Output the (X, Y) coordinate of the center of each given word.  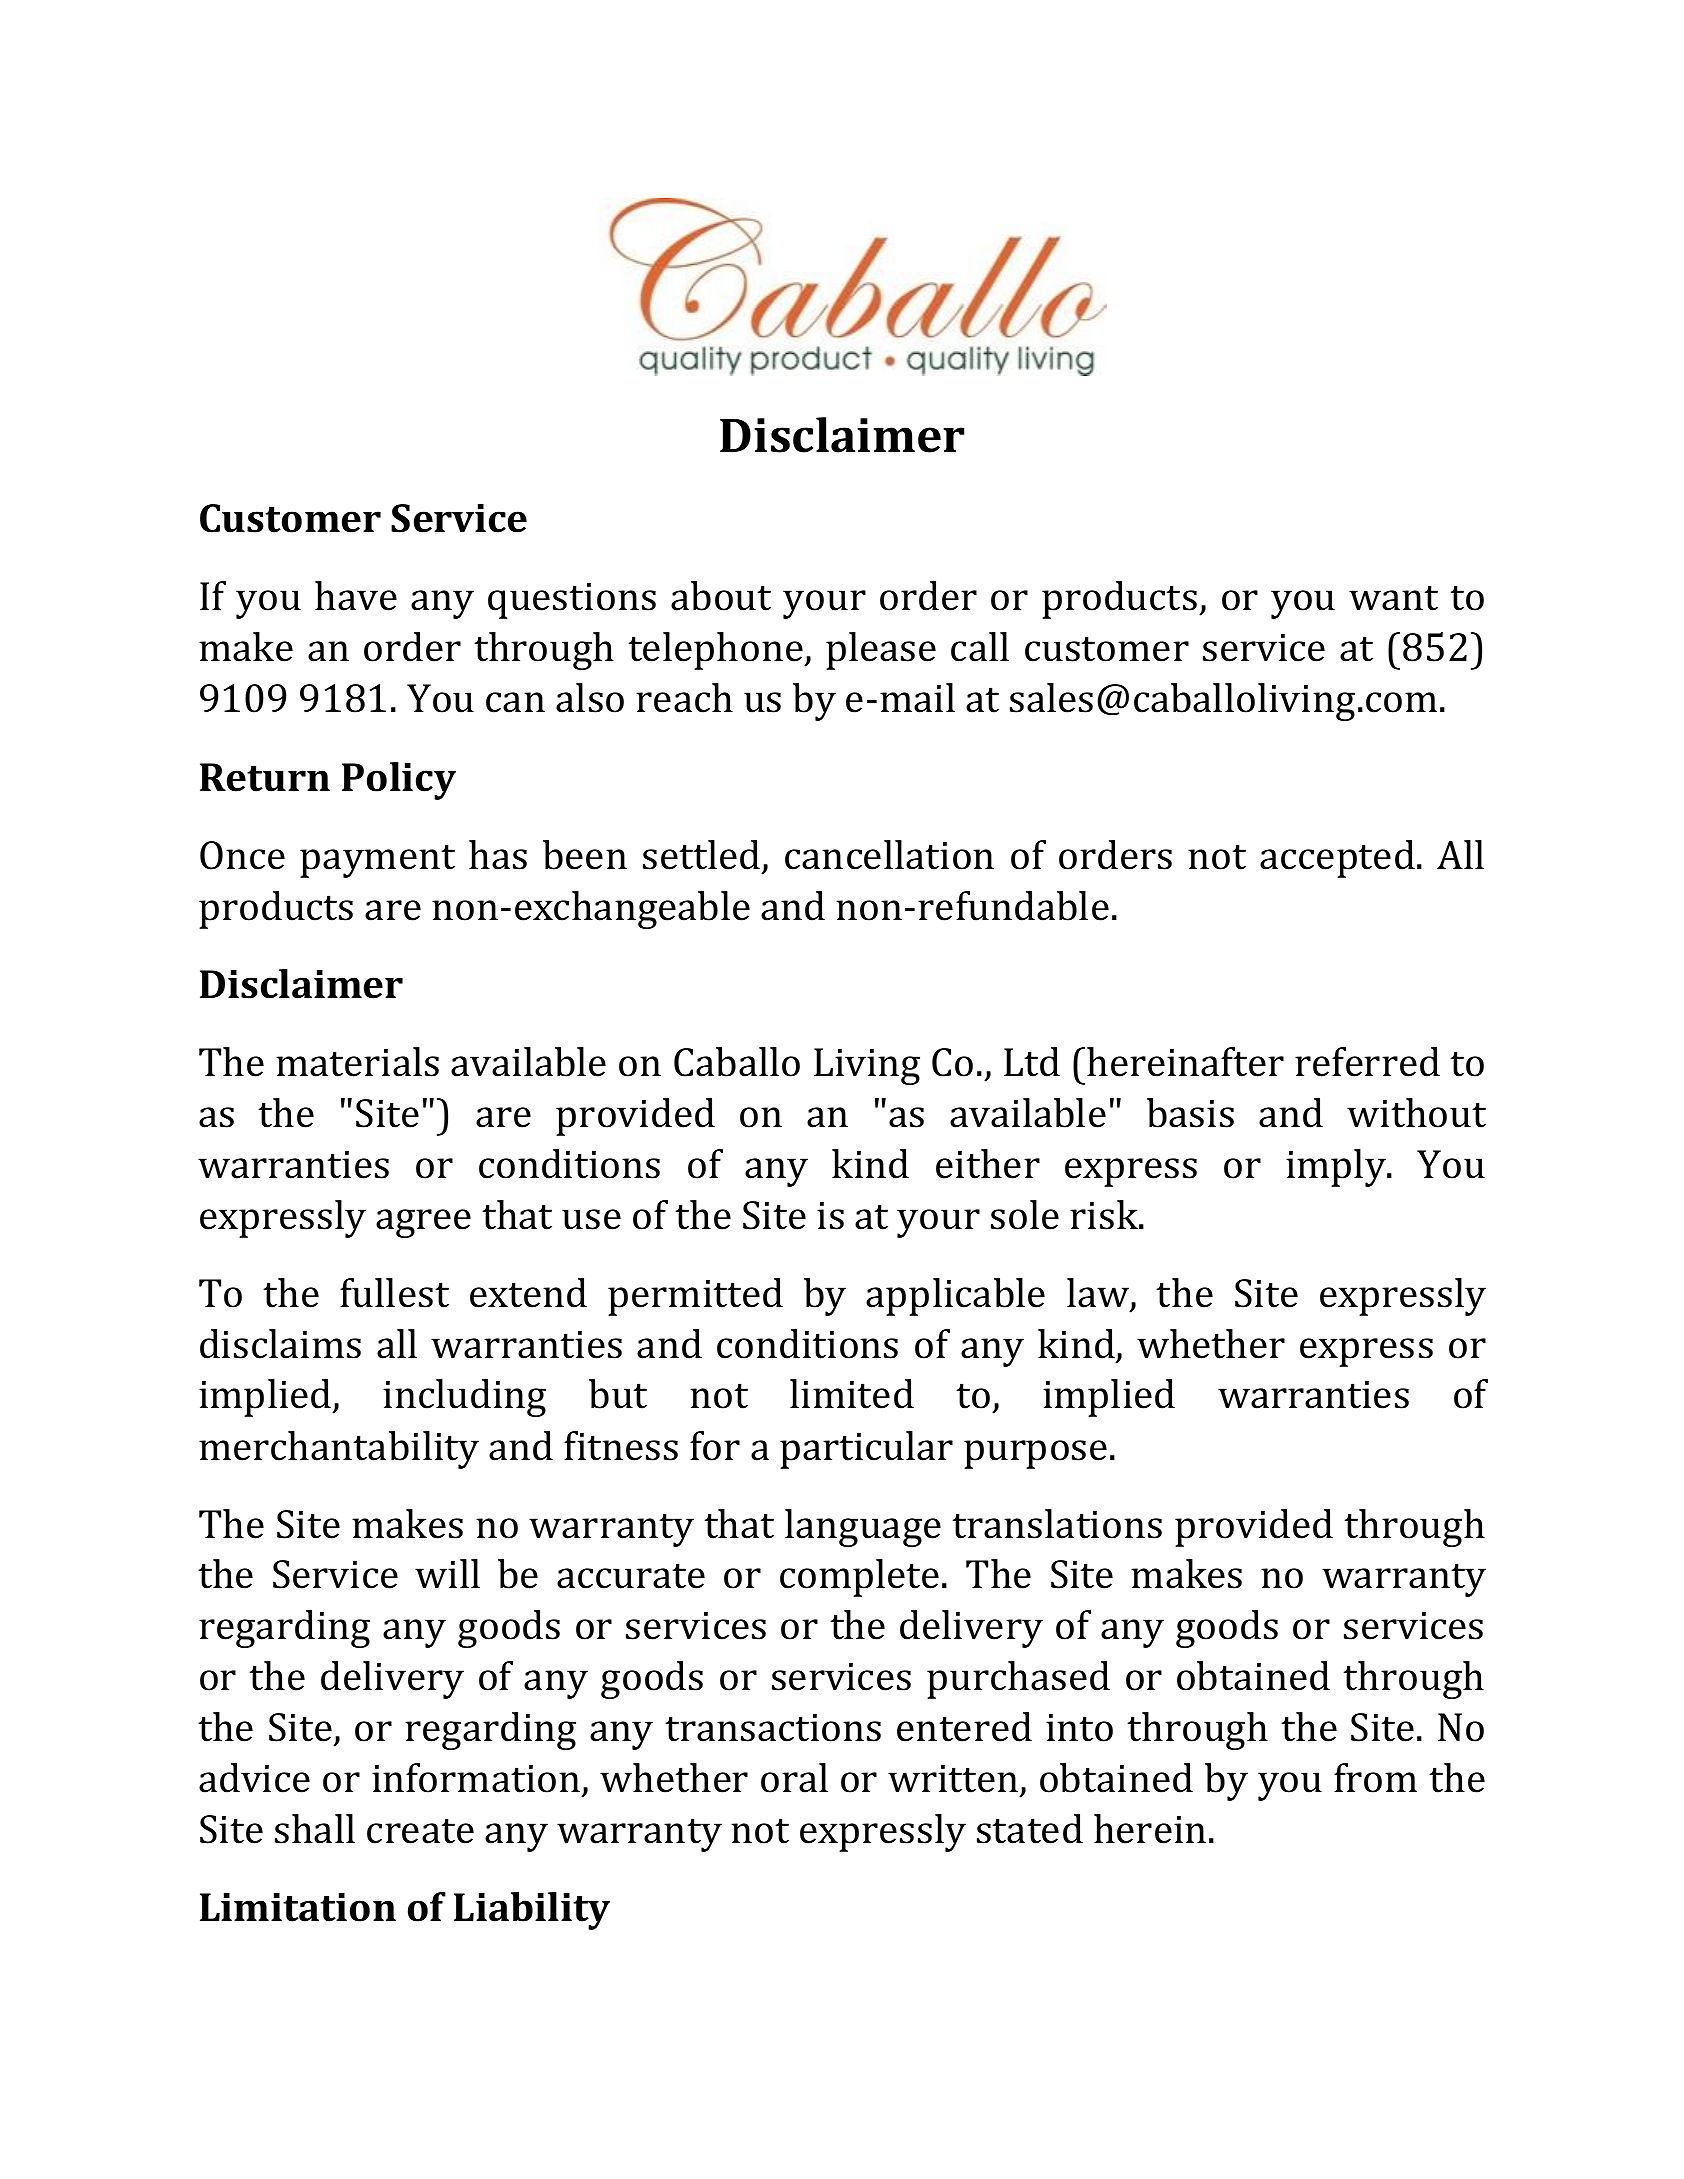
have (356, 596)
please (881, 651)
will (447, 1573)
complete (859, 1578)
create (420, 1831)
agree (423, 1223)
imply (1337, 1168)
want (1393, 598)
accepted (1337, 859)
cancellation (889, 855)
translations (1057, 1524)
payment (377, 861)
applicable (955, 1297)
